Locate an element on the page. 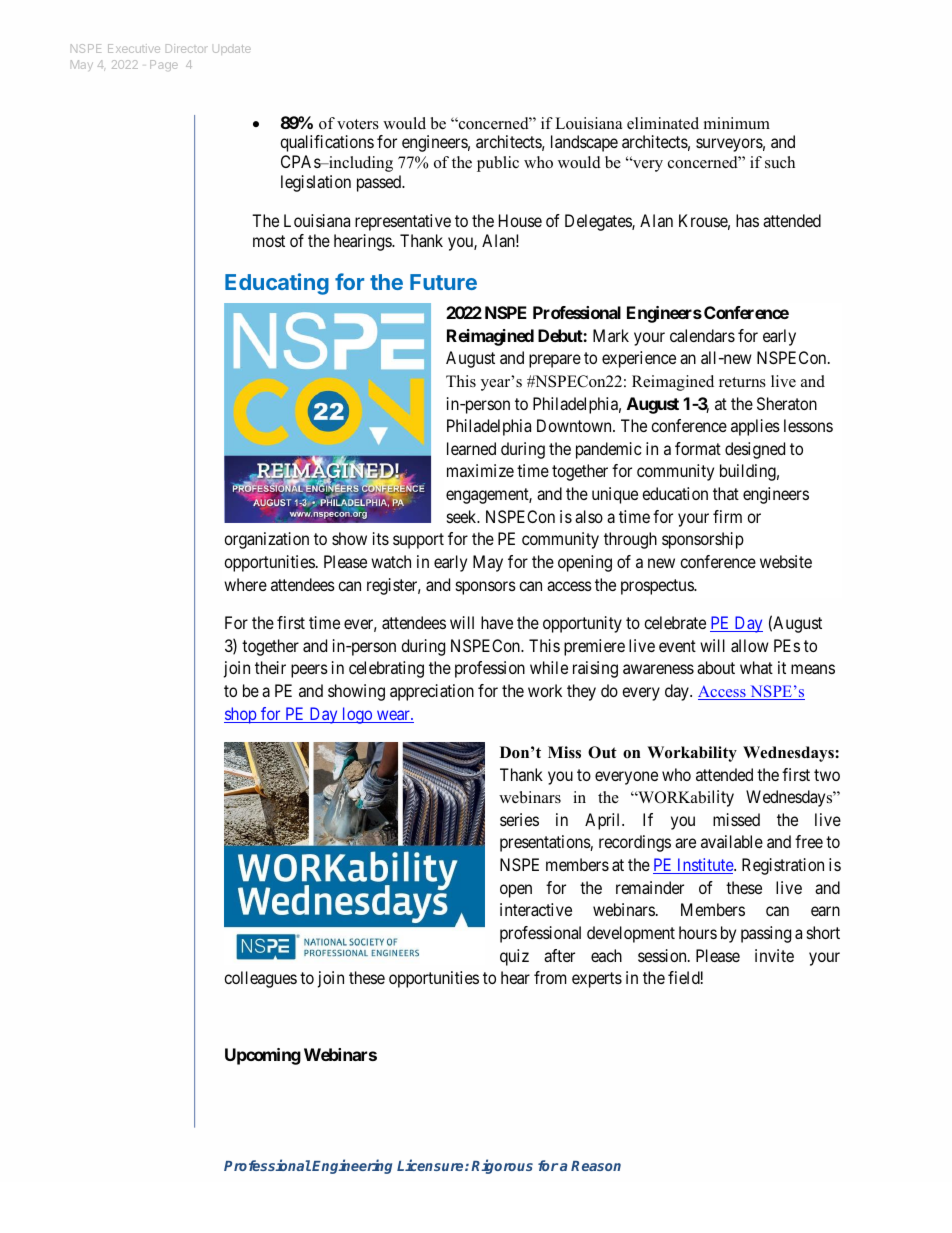 This document has height=1233, width=952. minimum is located at coordinates (737, 123).
